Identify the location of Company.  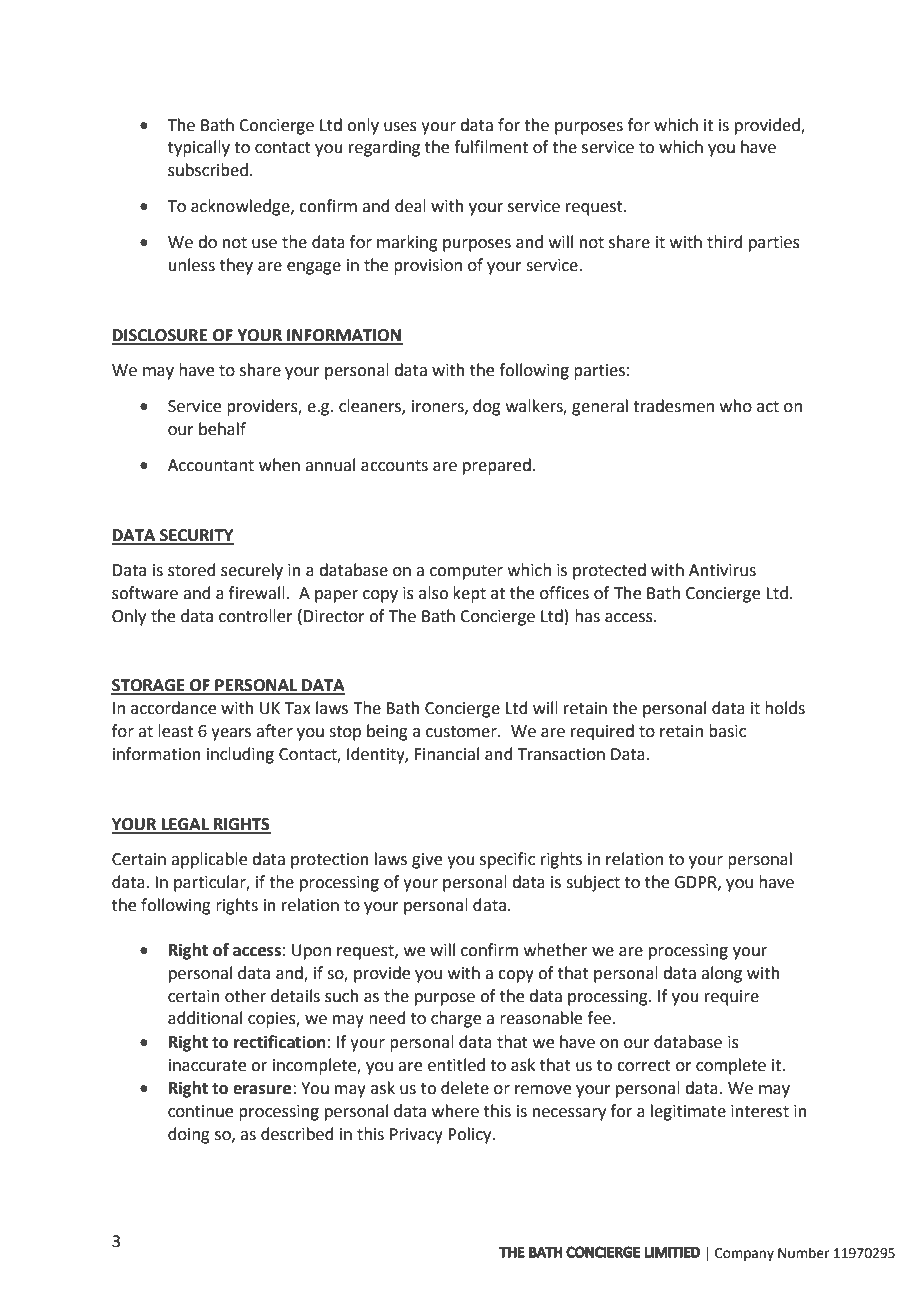
(744, 1254).
